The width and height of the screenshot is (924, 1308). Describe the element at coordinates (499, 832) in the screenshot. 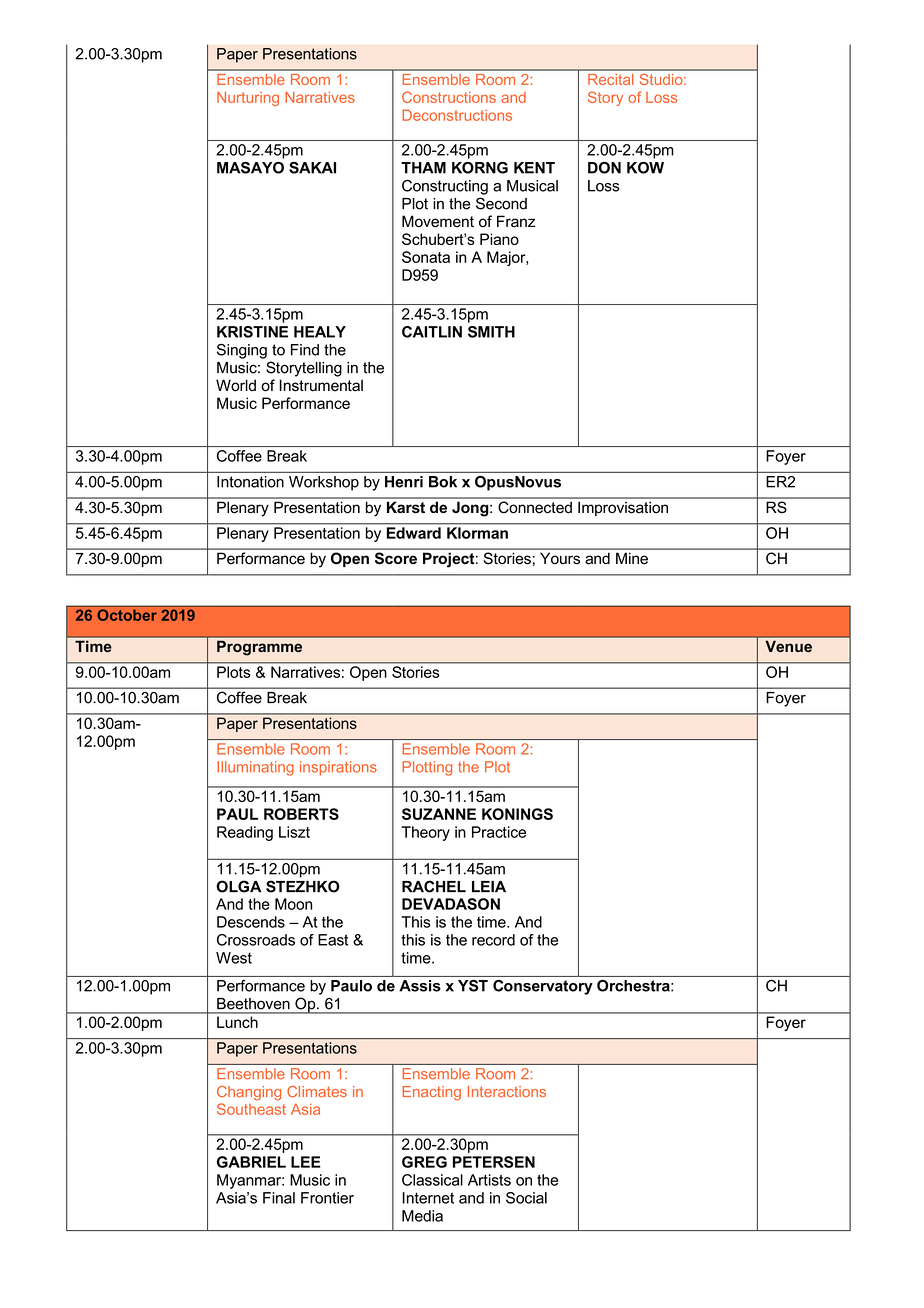

I see `Practice` at that location.
